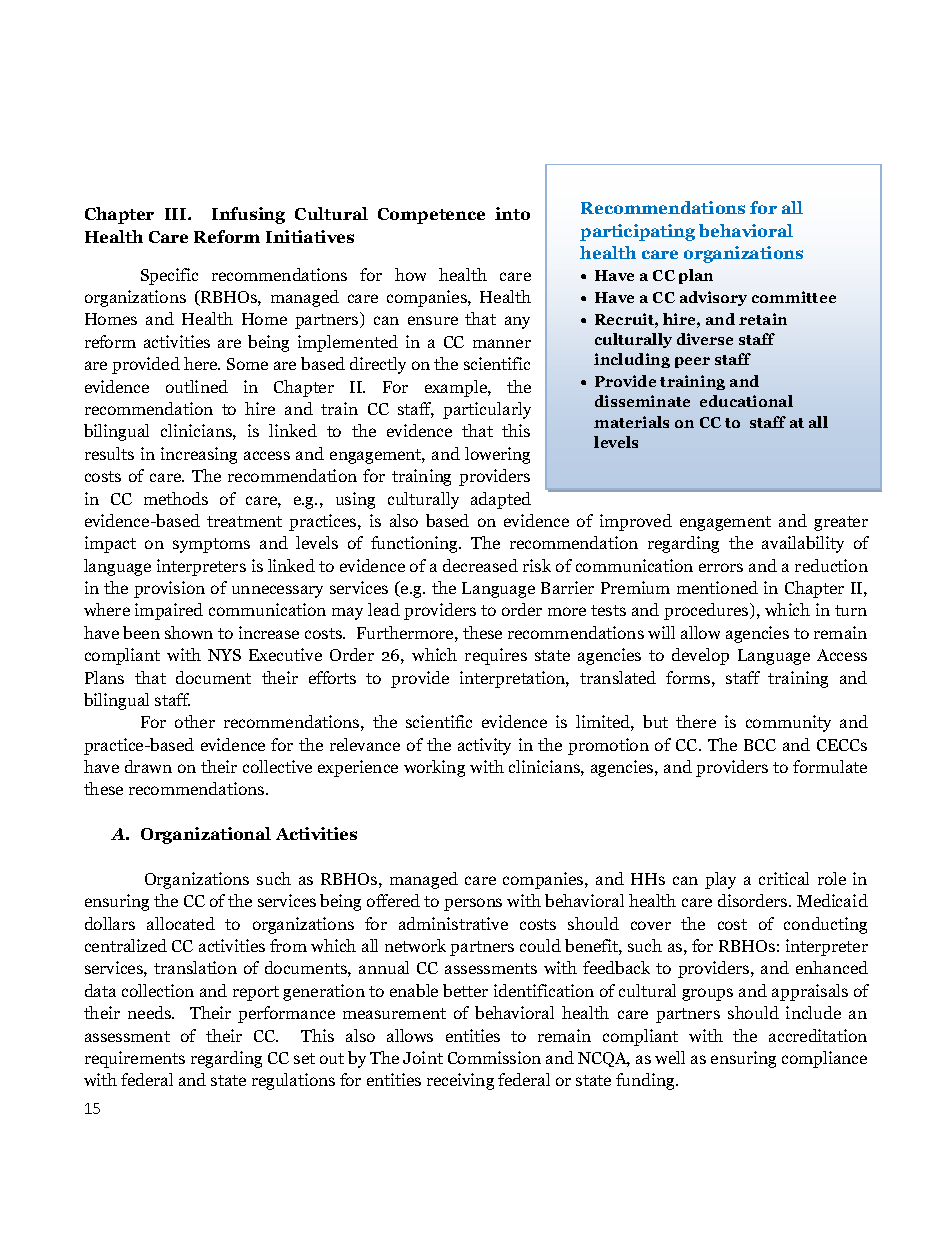 Image resolution: width=952 pixels, height=1233 pixels. What do you see at coordinates (512, 213) in the screenshot?
I see `into` at bounding box center [512, 213].
